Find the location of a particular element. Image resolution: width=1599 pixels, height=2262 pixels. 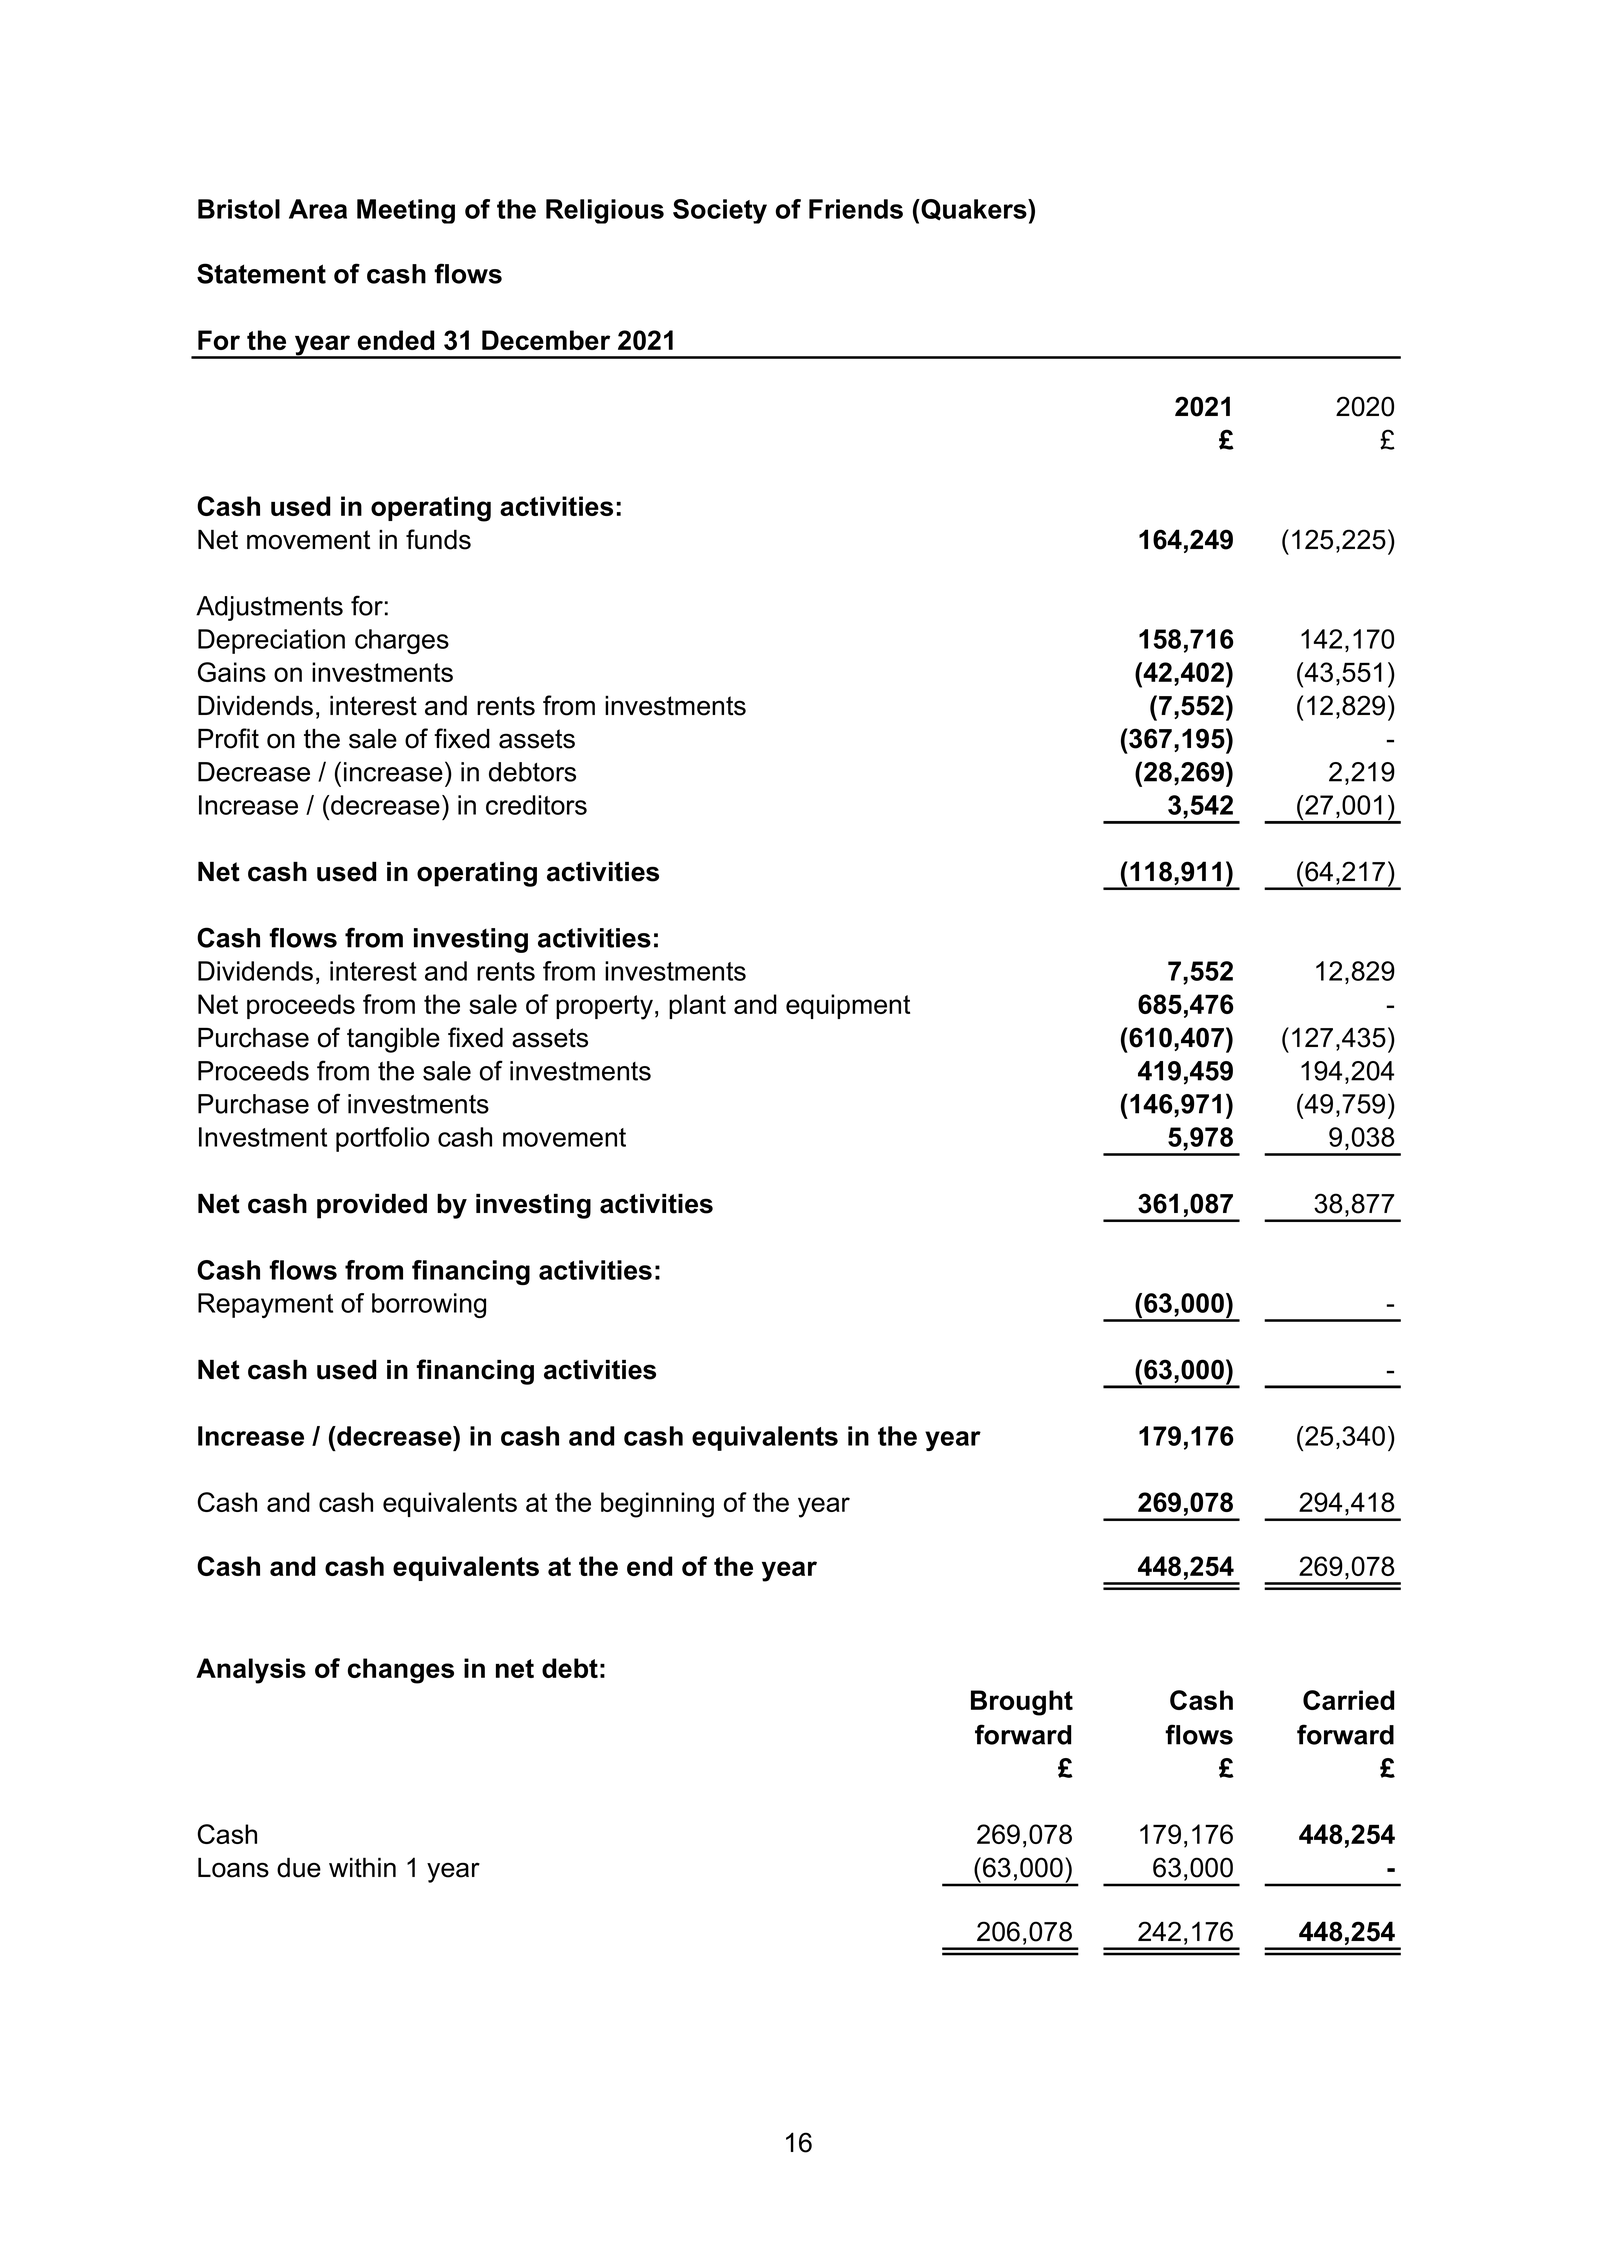

Carried is located at coordinates (1348, 1700).
